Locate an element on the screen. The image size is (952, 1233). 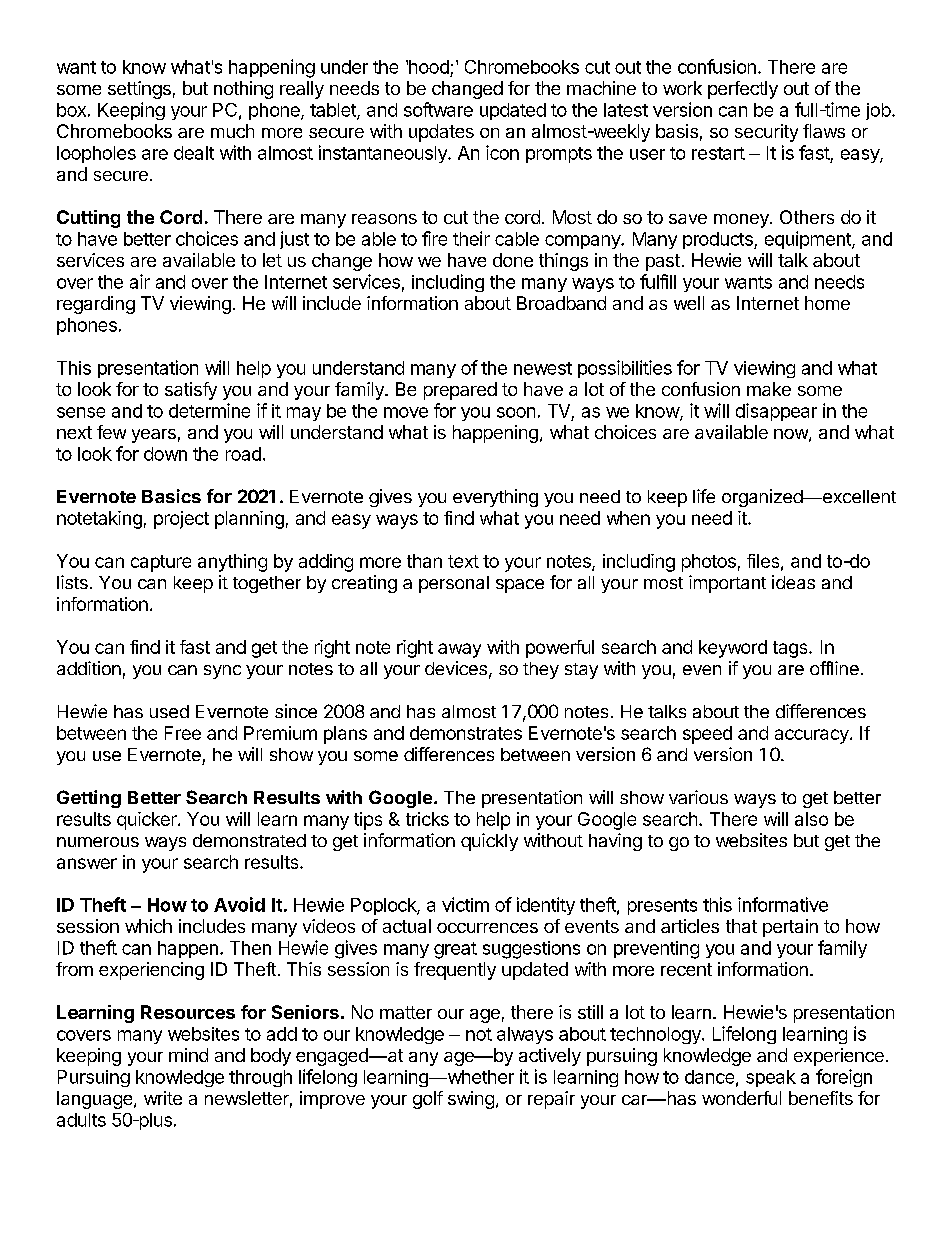
ideas is located at coordinates (793, 582).
